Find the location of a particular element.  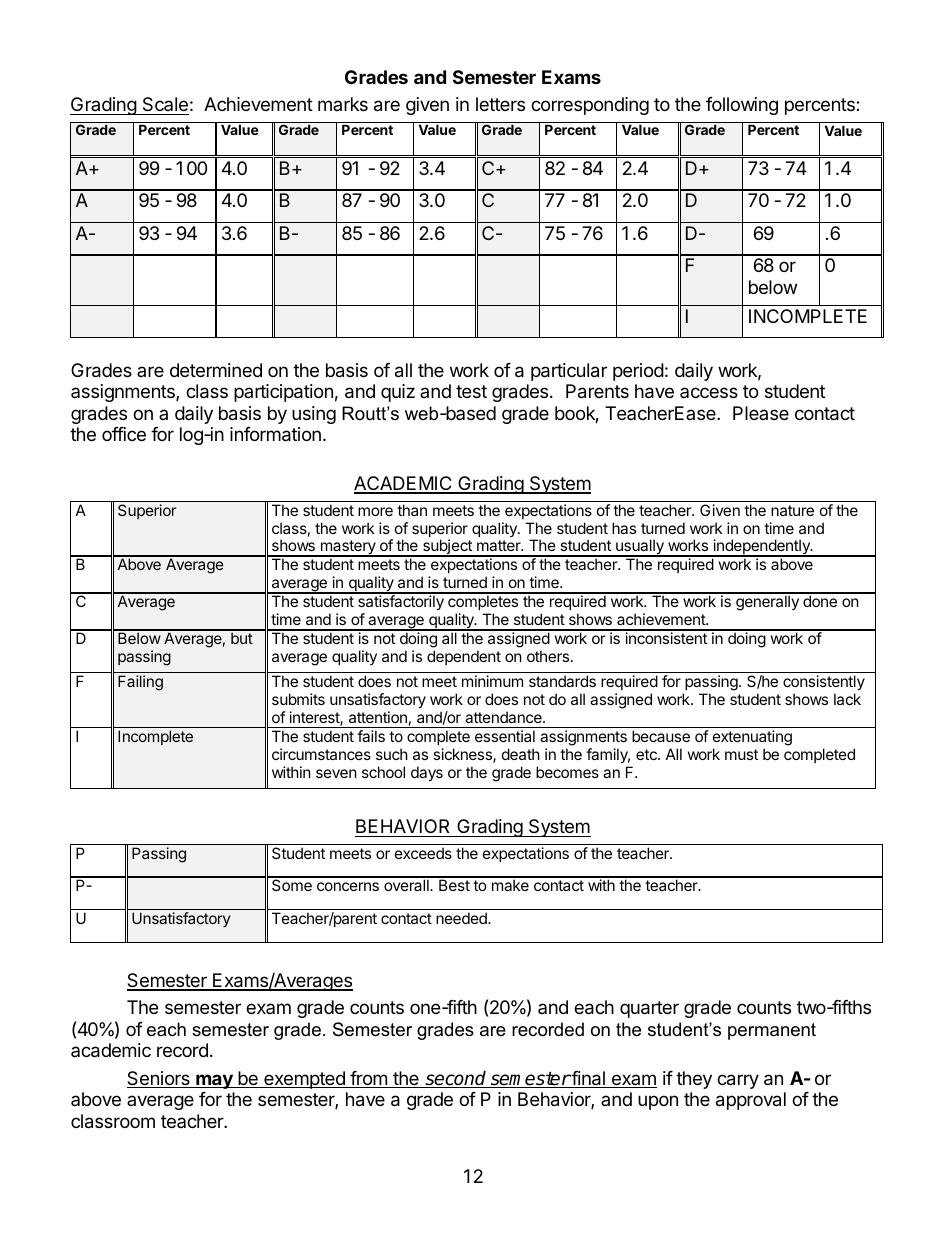

Please is located at coordinates (761, 413).
